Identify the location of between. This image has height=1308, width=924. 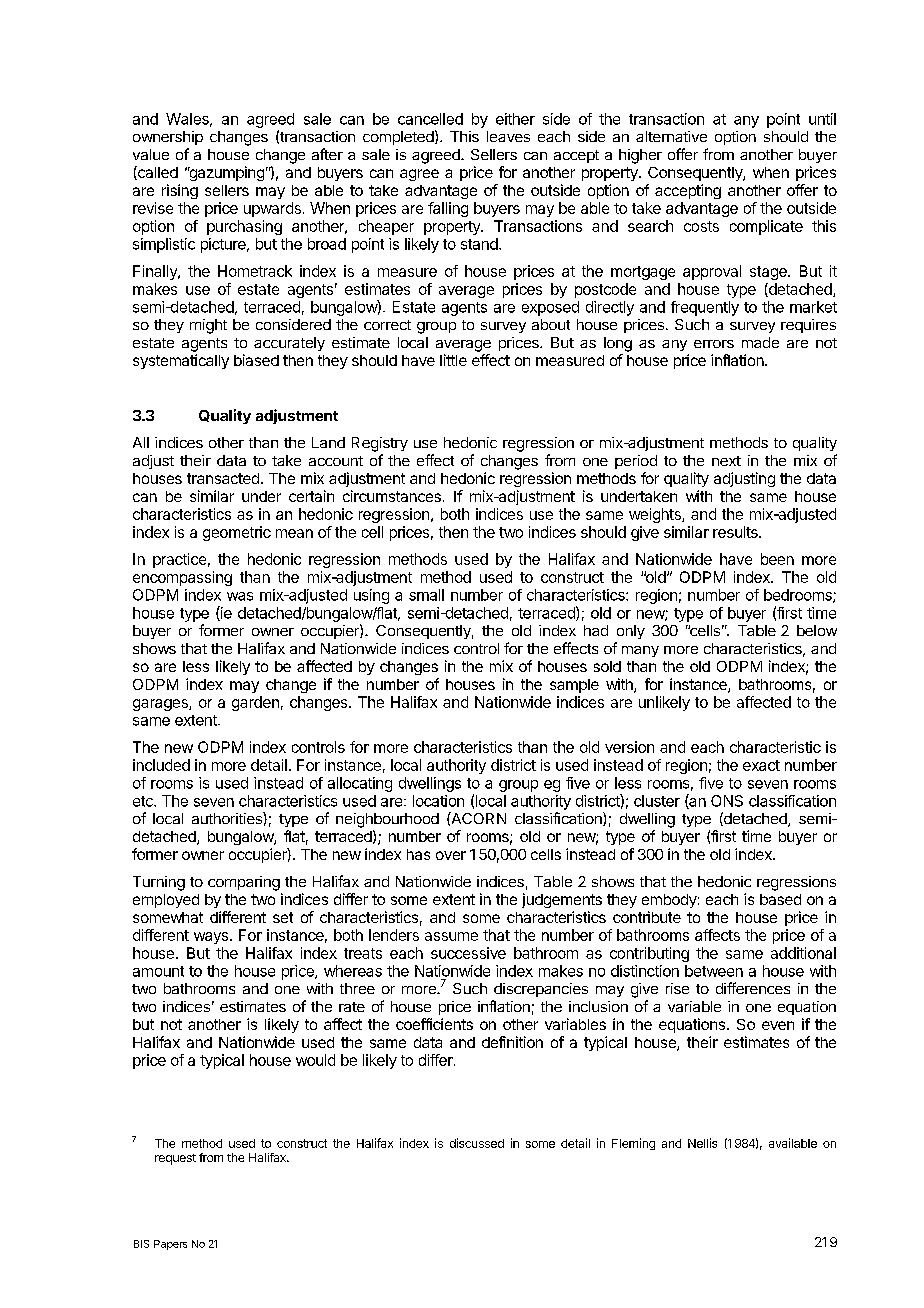
(714, 971).
